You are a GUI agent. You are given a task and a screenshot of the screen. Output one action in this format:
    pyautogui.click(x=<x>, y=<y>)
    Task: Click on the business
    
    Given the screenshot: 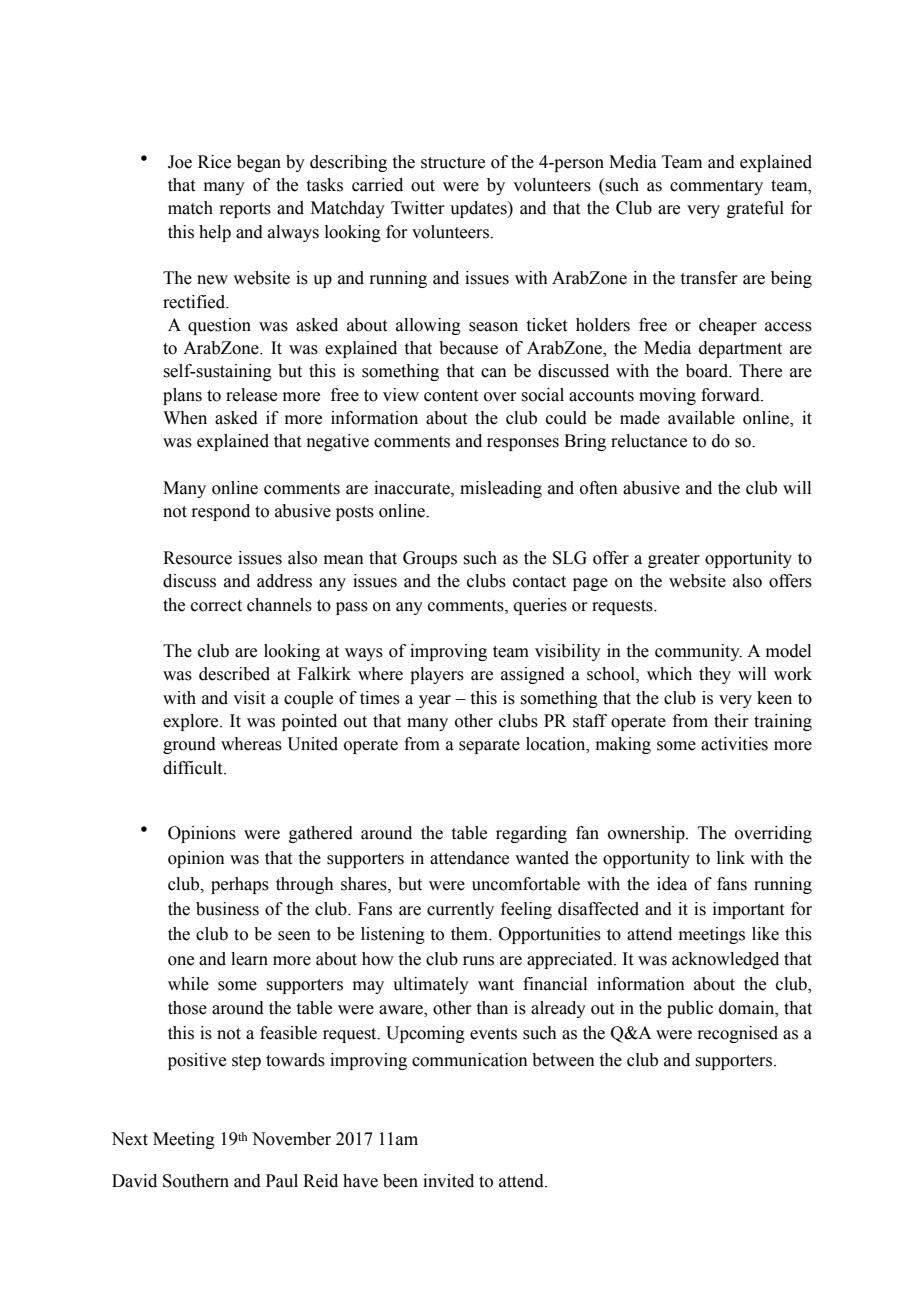 What is the action you would take?
    pyautogui.click(x=227, y=909)
